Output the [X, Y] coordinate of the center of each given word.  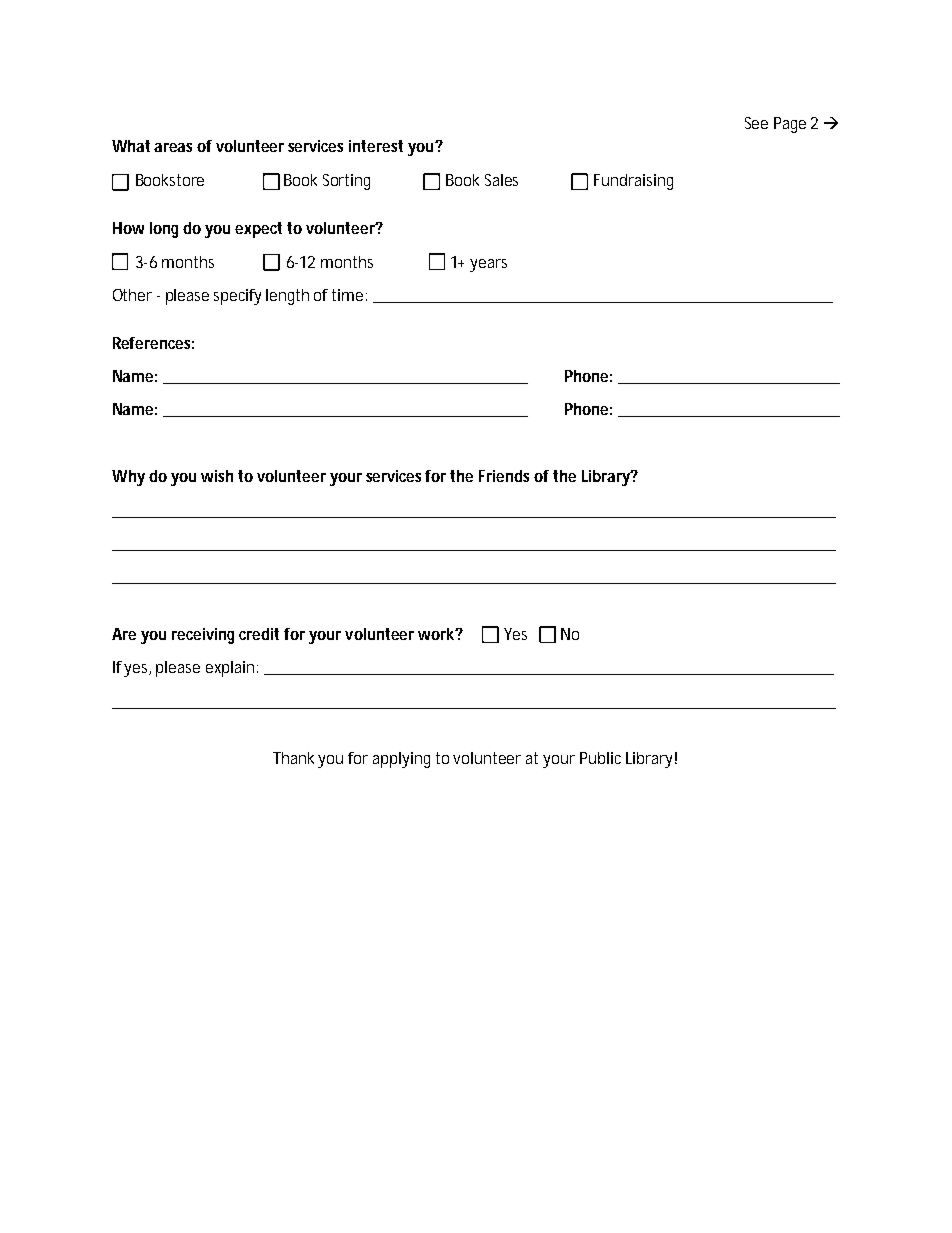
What [133, 146]
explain [232, 669]
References [153, 343]
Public [600, 758]
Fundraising [633, 182]
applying [401, 760]
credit [259, 634]
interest [376, 146]
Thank [296, 758]
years [488, 265]
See [756, 123]
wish [217, 476]
